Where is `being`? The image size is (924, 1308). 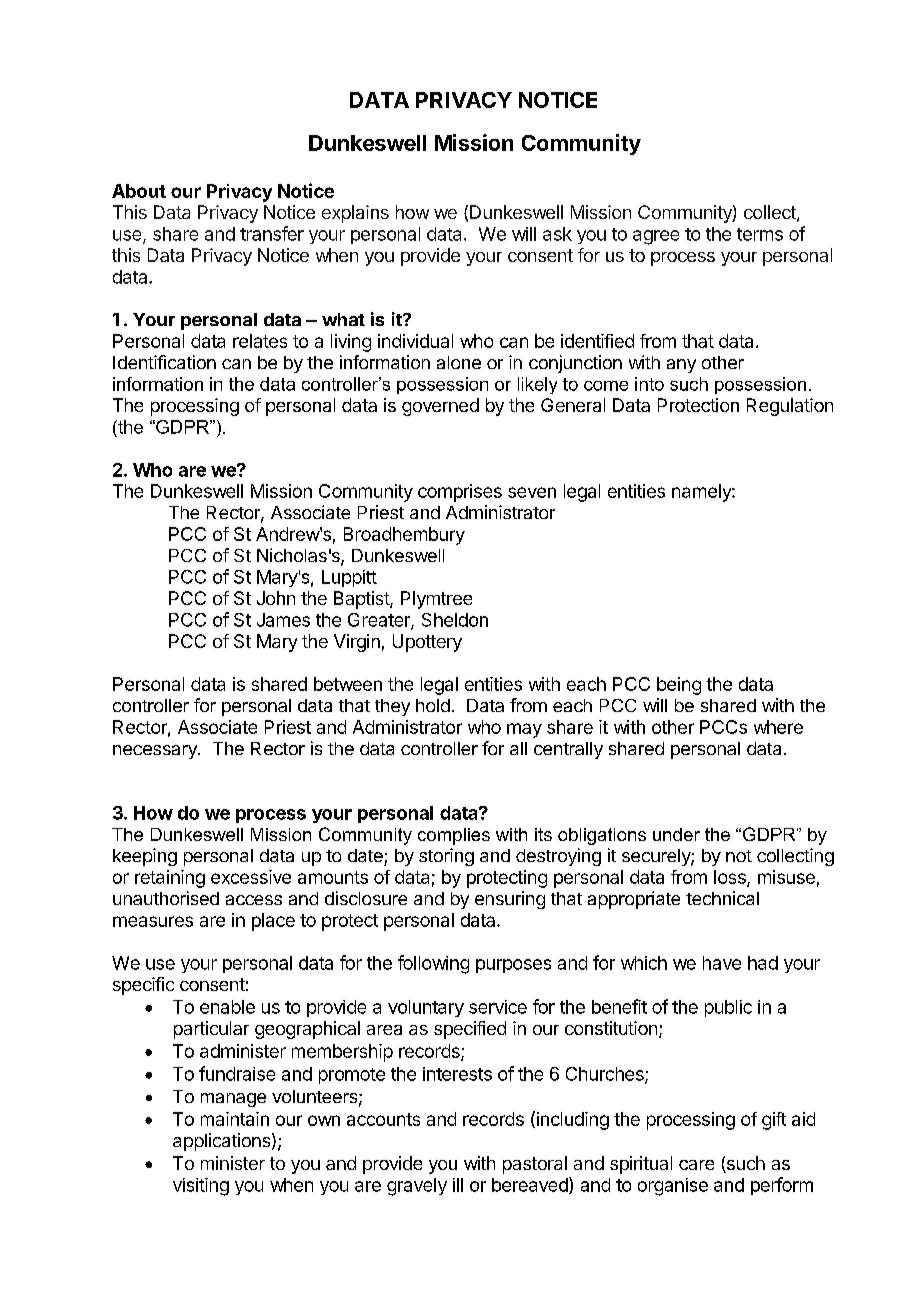
being is located at coordinates (679, 686).
